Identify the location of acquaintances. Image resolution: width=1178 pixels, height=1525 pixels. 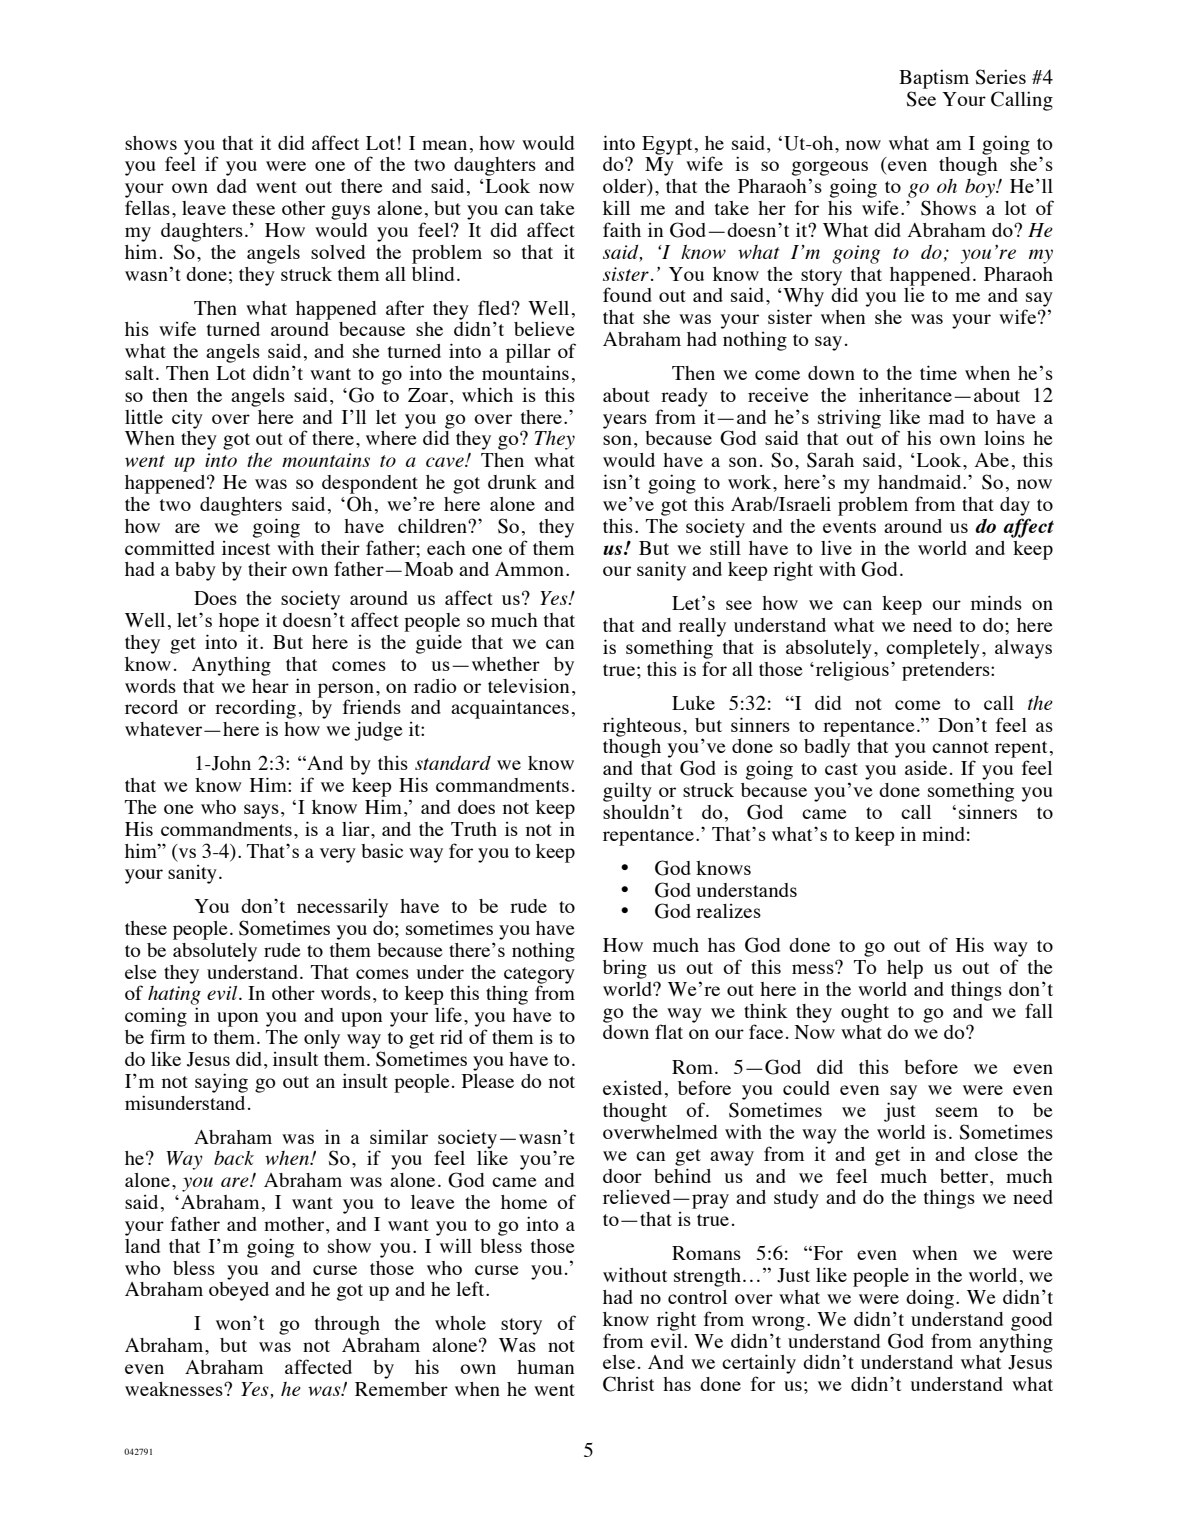
(510, 709).
